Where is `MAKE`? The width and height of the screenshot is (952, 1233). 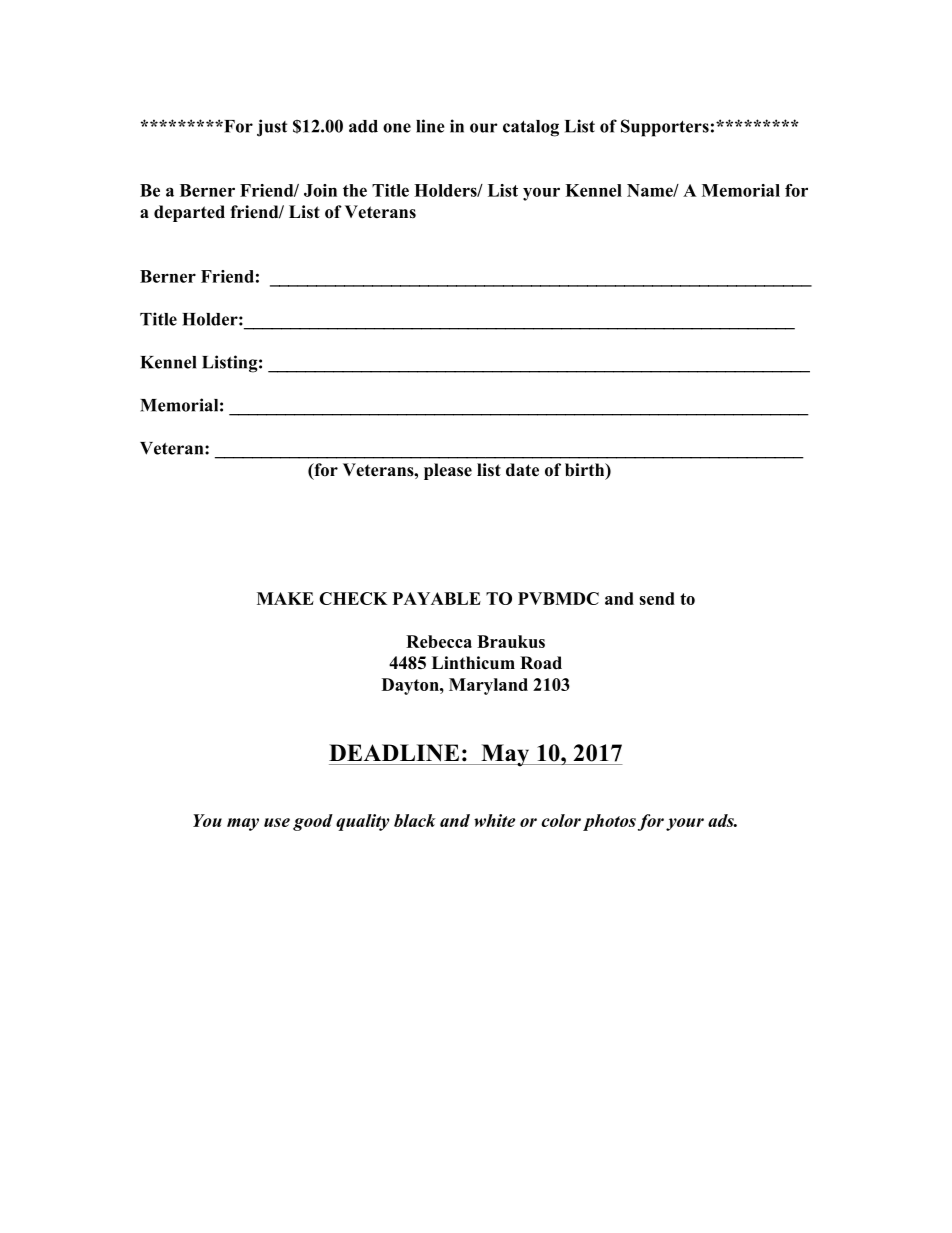
MAKE is located at coordinates (285, 598).
